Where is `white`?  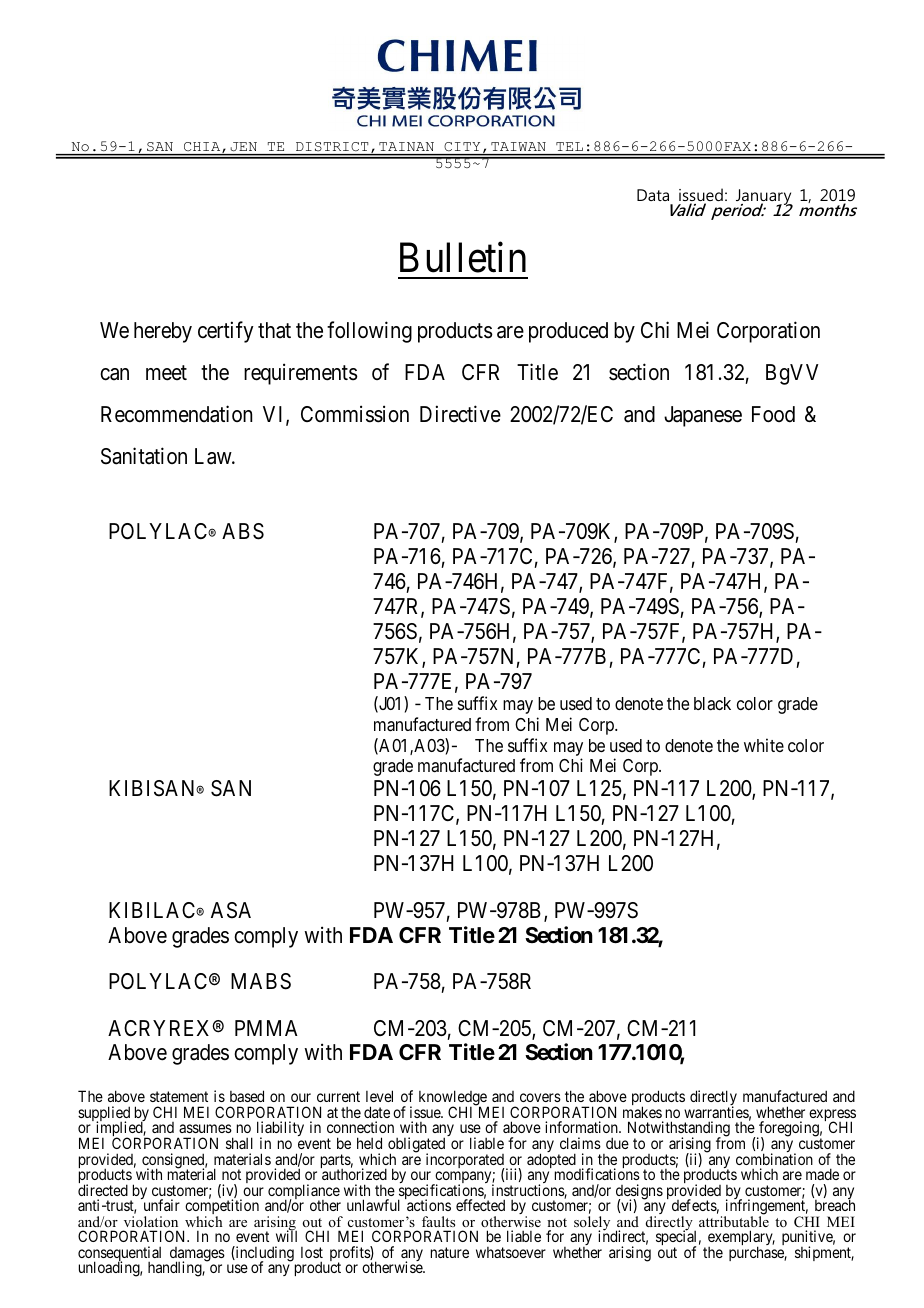 white is located at coordinates (764, 745).
